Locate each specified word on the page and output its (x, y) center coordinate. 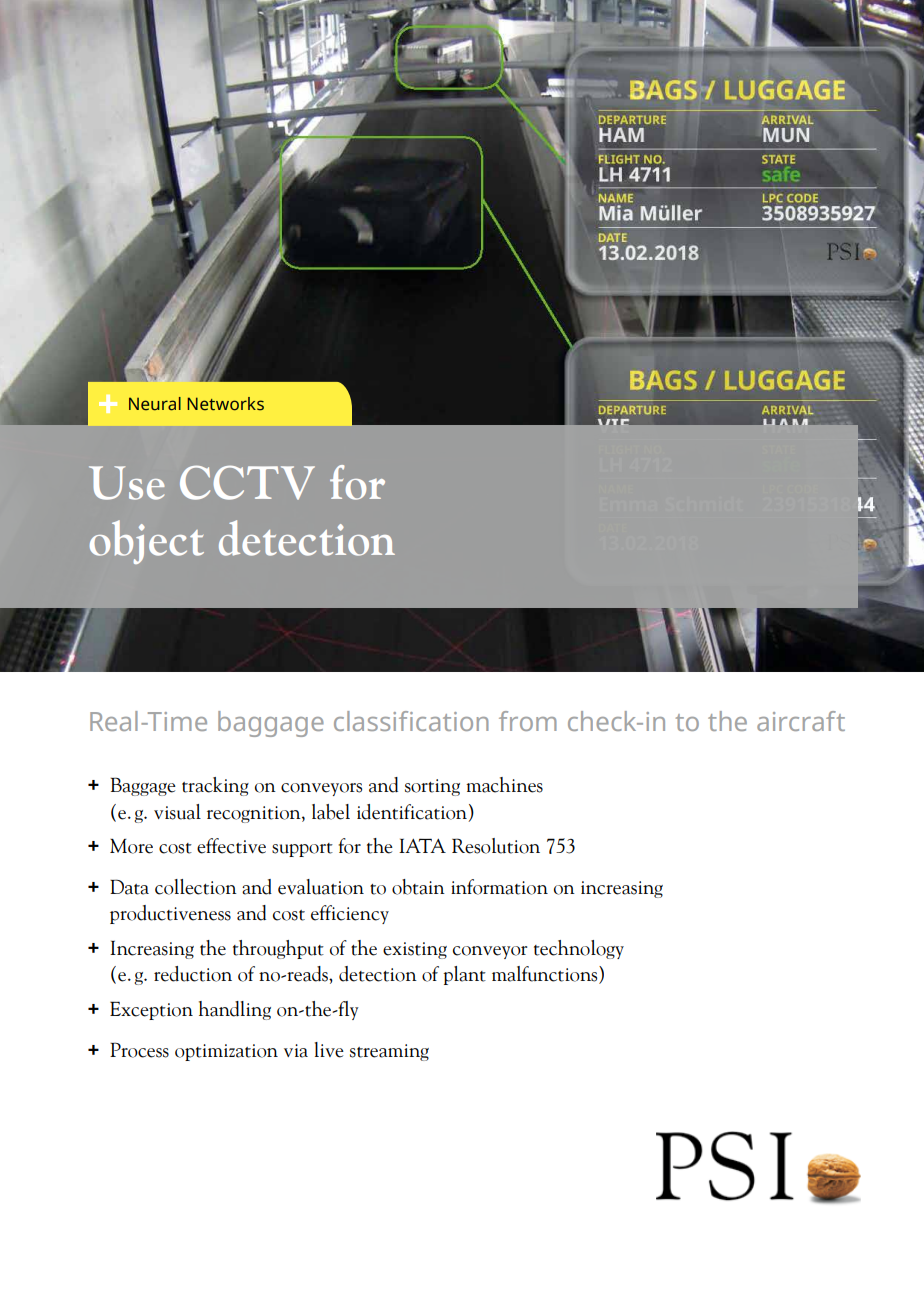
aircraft (801, 721)
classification (411, 721)
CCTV (247, 482)
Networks (225, 404)
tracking (215, 786)
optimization (226, 1052)
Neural (155, 404)
